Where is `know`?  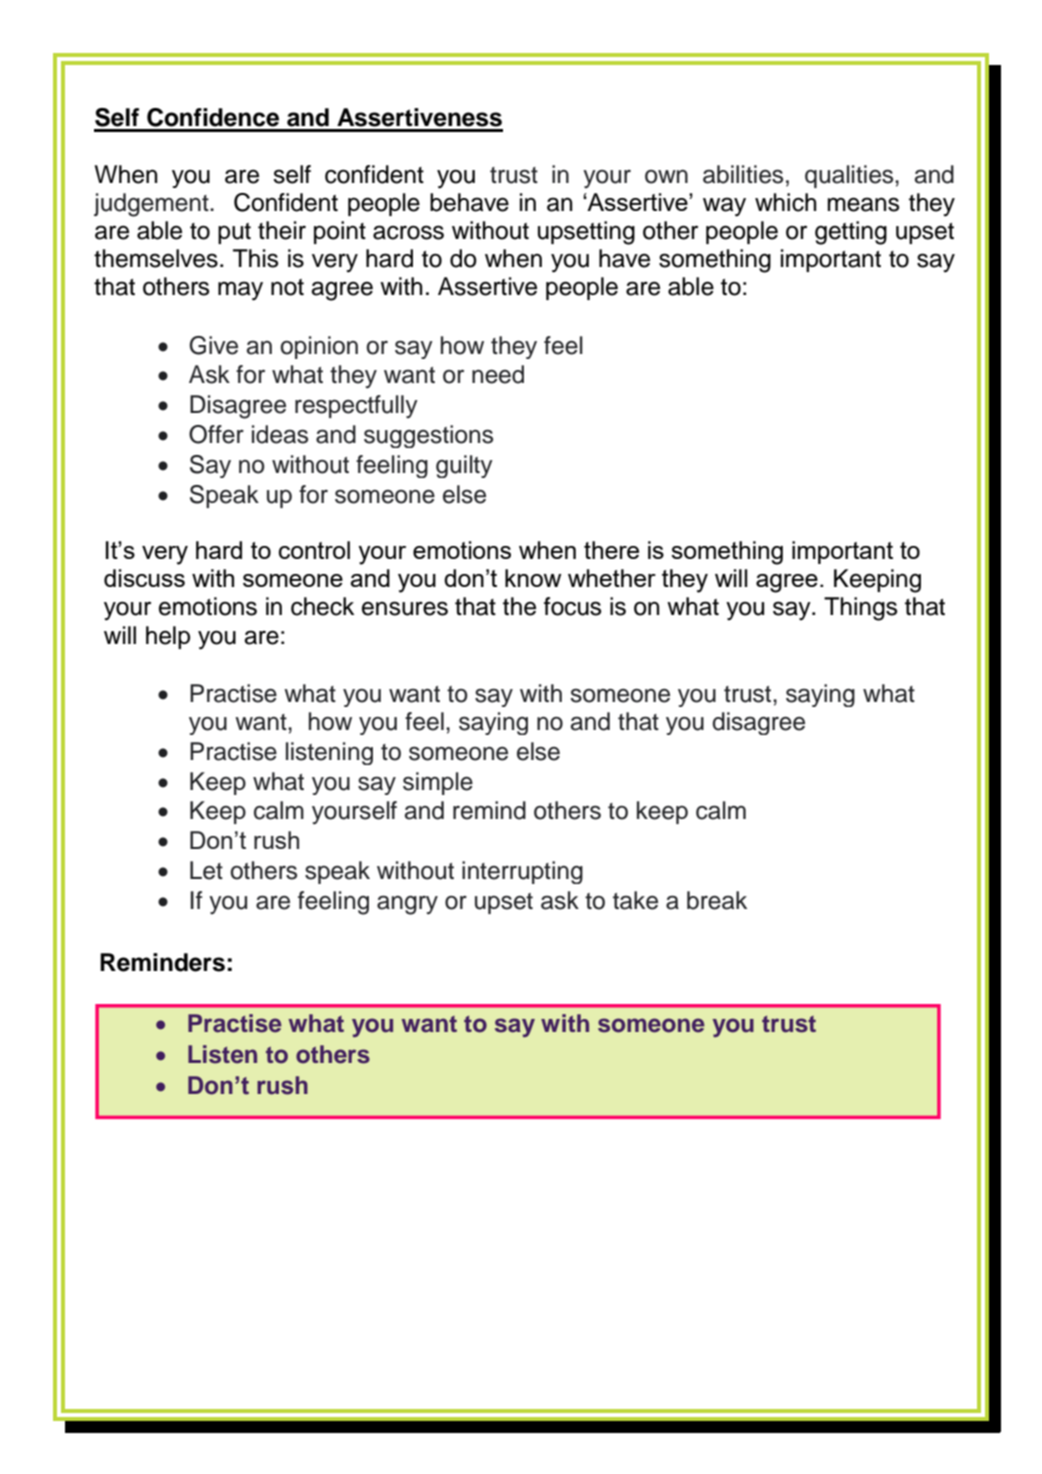
know is located at coordinates (533, 578).
